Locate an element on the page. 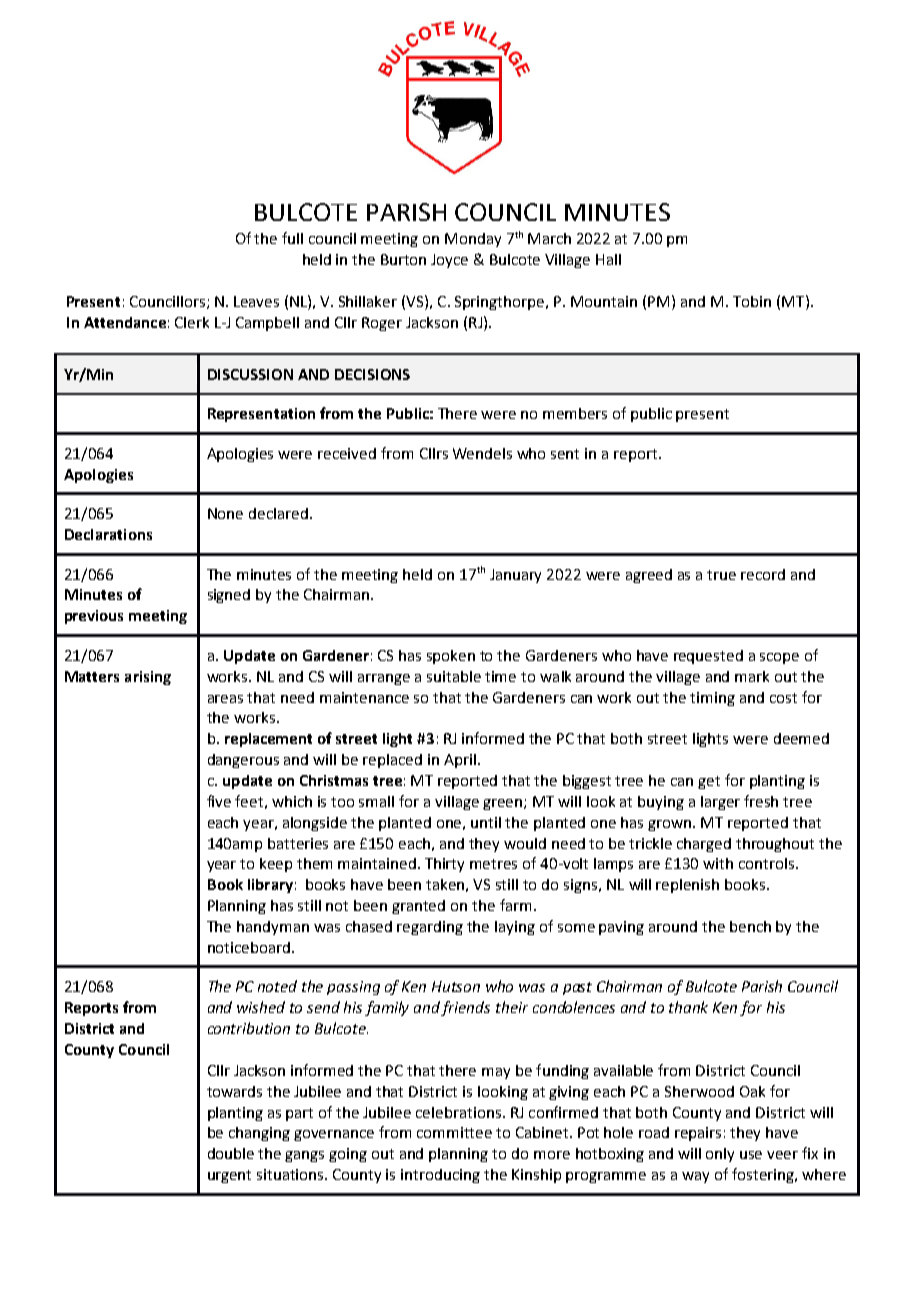 The width and height of the page is (924, 1308). double is located at coordinates (231, 1153).
